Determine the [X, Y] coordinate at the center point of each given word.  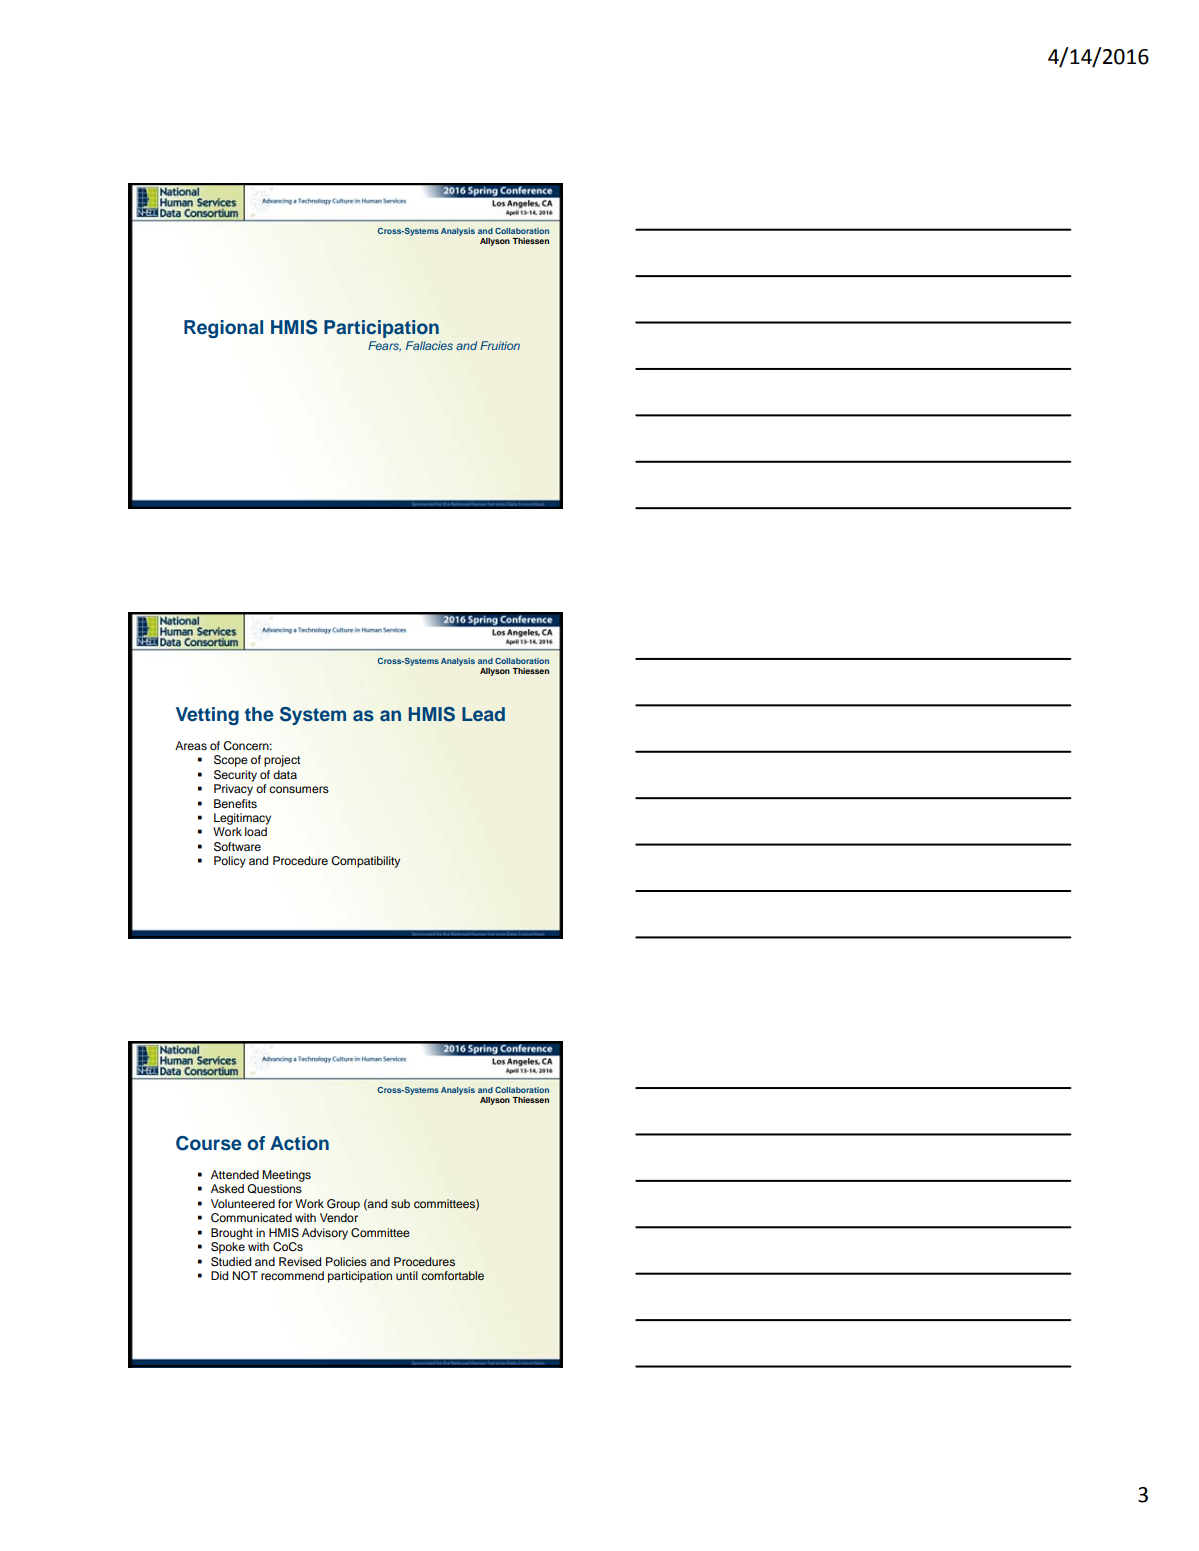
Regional [223, 329]
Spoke [228, 1248]
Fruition [500, 345]
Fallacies [429, 345]
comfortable [452, 1275]
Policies [346, 1261]
